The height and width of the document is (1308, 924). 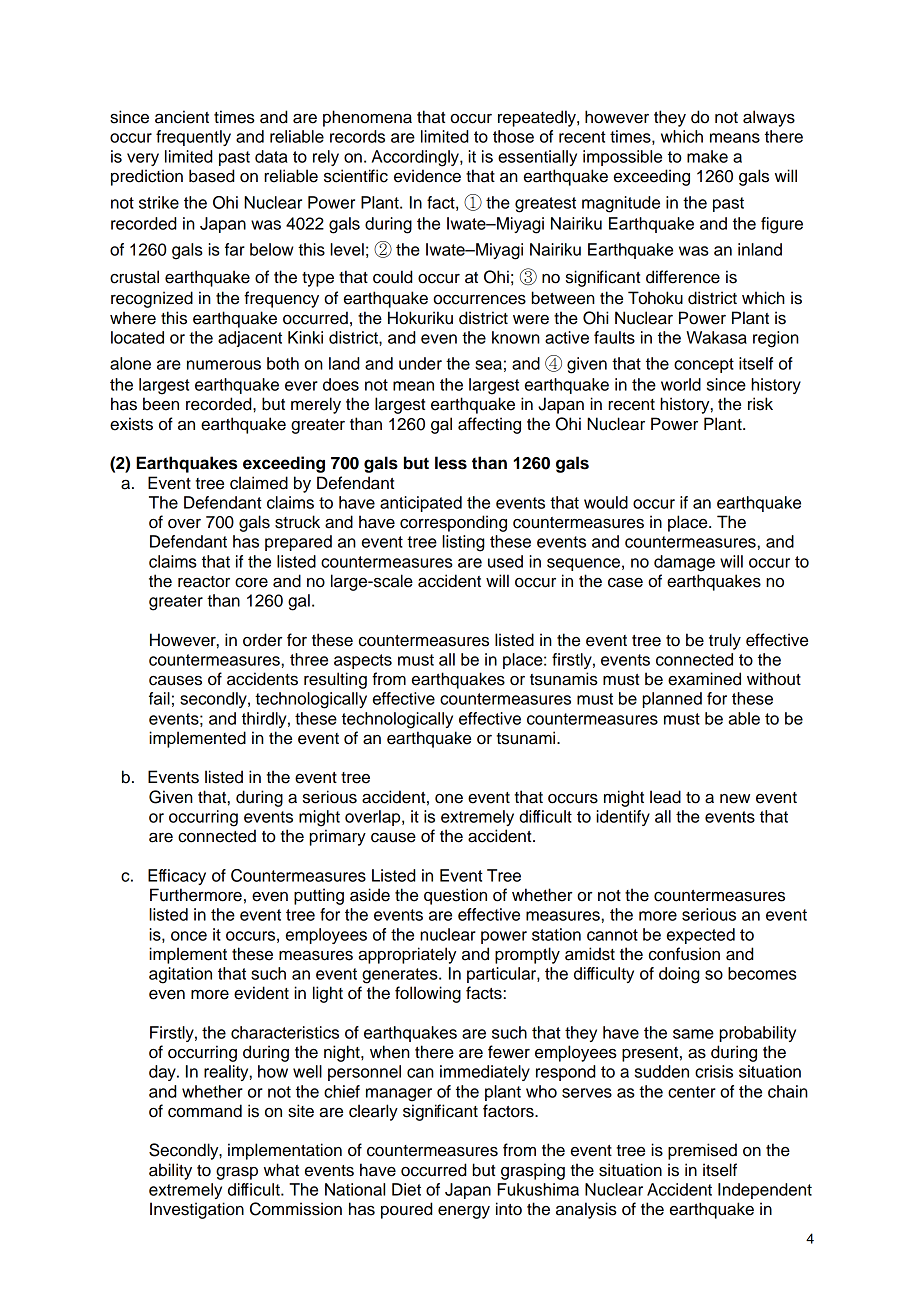 What do you see at coordinates (338, 837) in the document?
I see `primary` at bounding box center [338, 837].
